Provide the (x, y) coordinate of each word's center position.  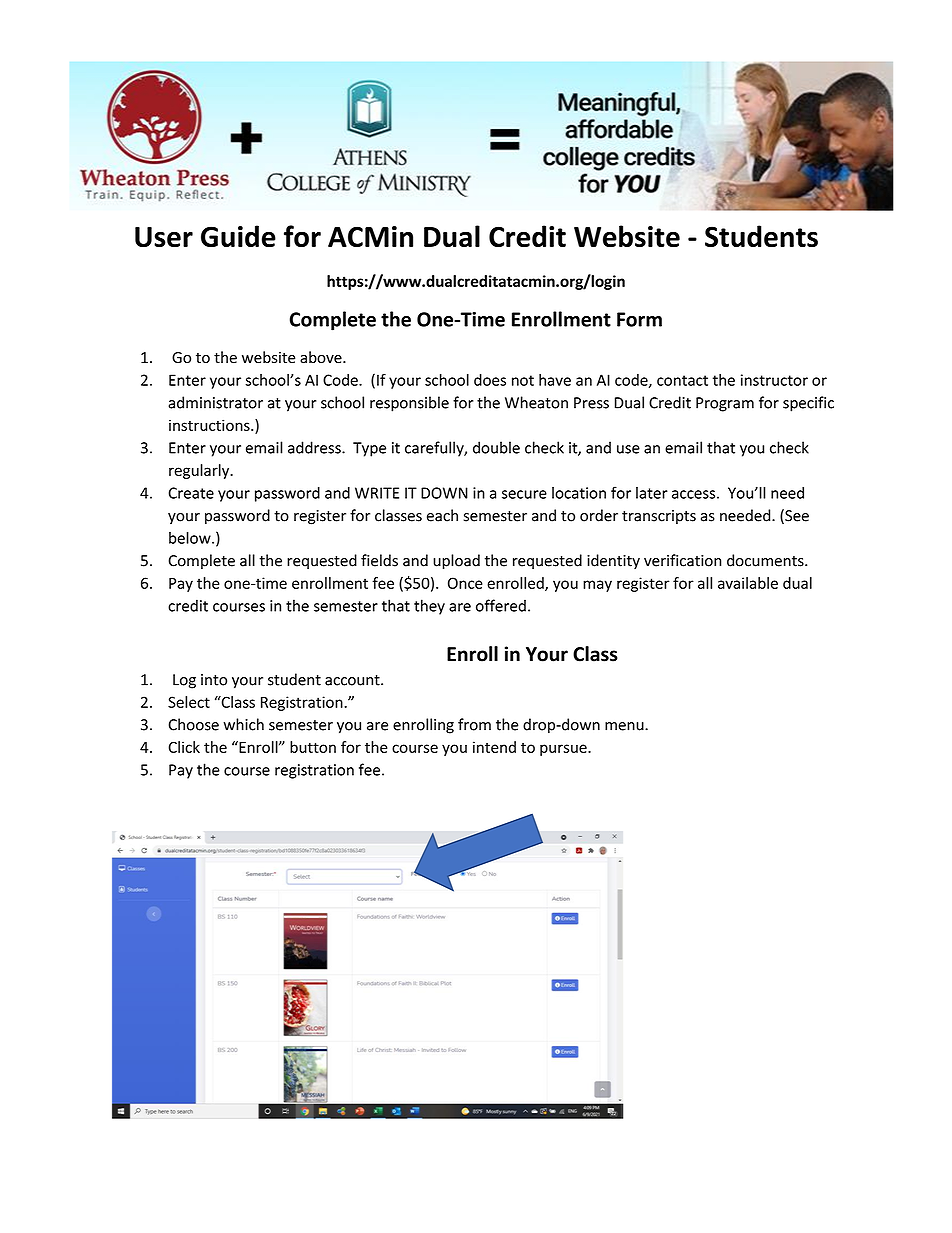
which (243, 724)
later (652, 493)
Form (639, 319)
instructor (774, 380)
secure (524, 494)
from (474, 724)
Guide (238, 236)
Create (191, 493)
